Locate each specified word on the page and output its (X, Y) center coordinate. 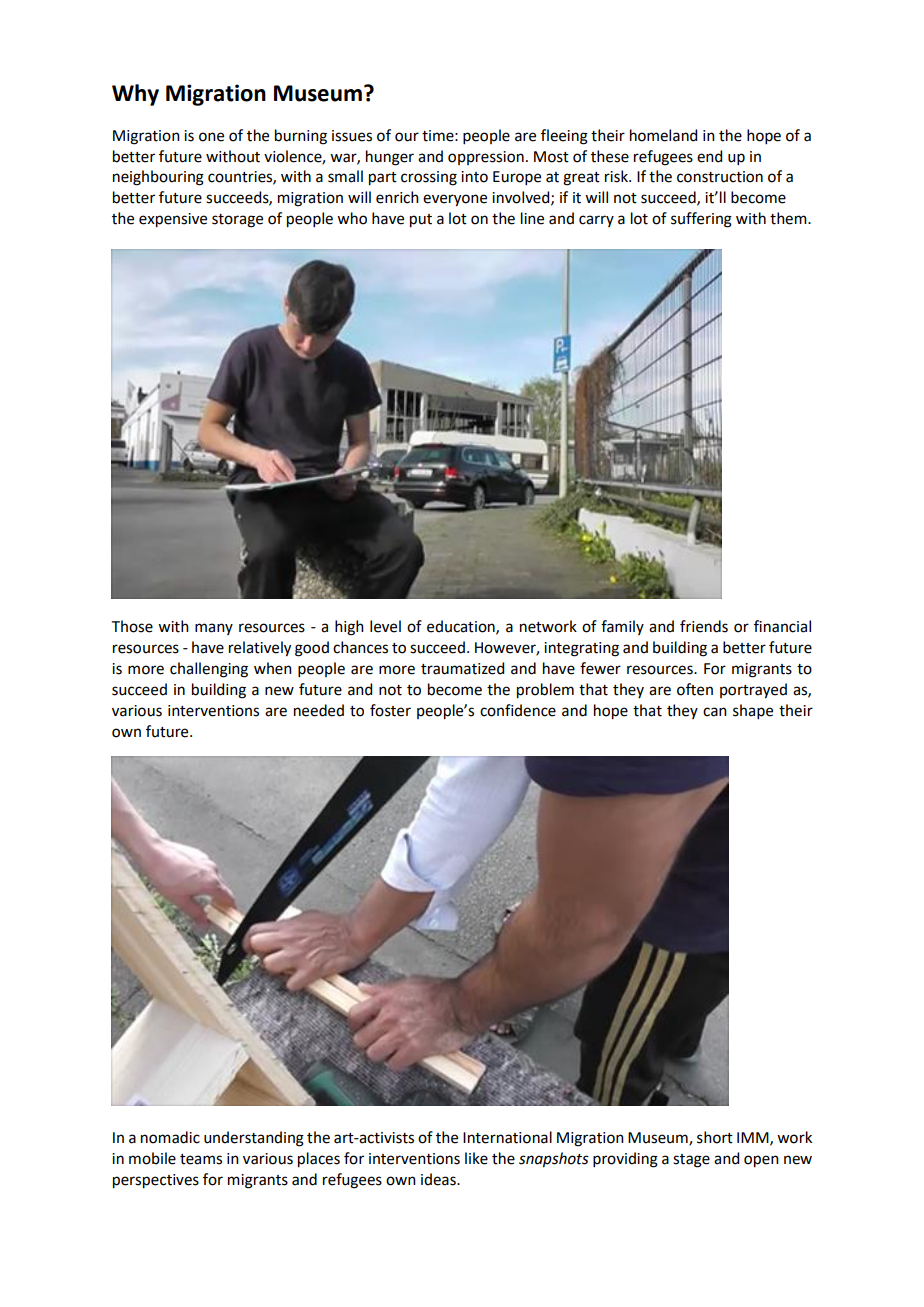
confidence (518, 710)
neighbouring (158, 178)
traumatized (462, 668)
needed (319, 710)
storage (237, 221)
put (421, 221)
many (214, 629)
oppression (486, 158)
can (715, 712)
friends (704, 626)
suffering (701, 220)
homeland (663, 135)
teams (201, 1159)
